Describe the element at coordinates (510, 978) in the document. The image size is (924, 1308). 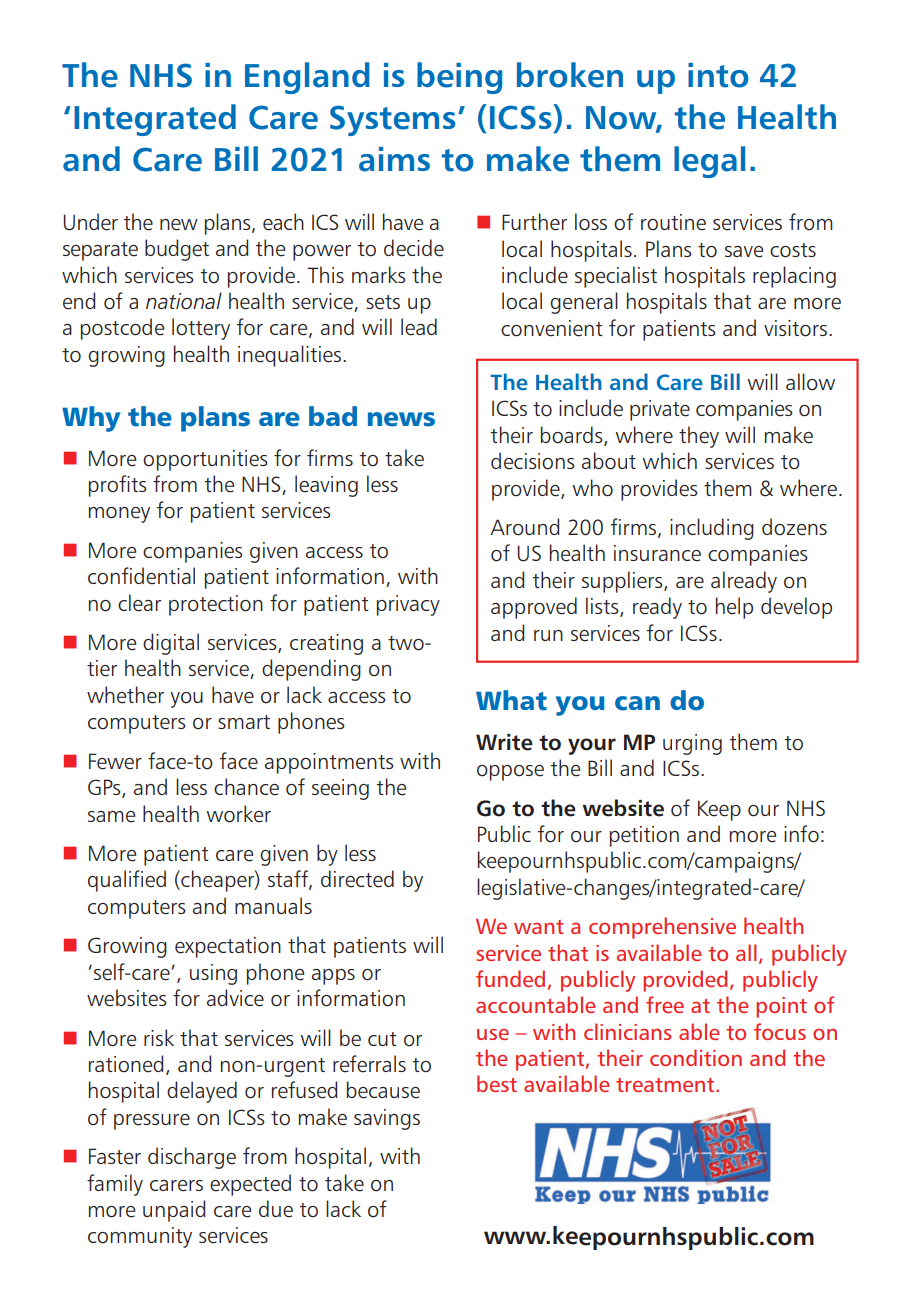
I see `funded` at that location.
